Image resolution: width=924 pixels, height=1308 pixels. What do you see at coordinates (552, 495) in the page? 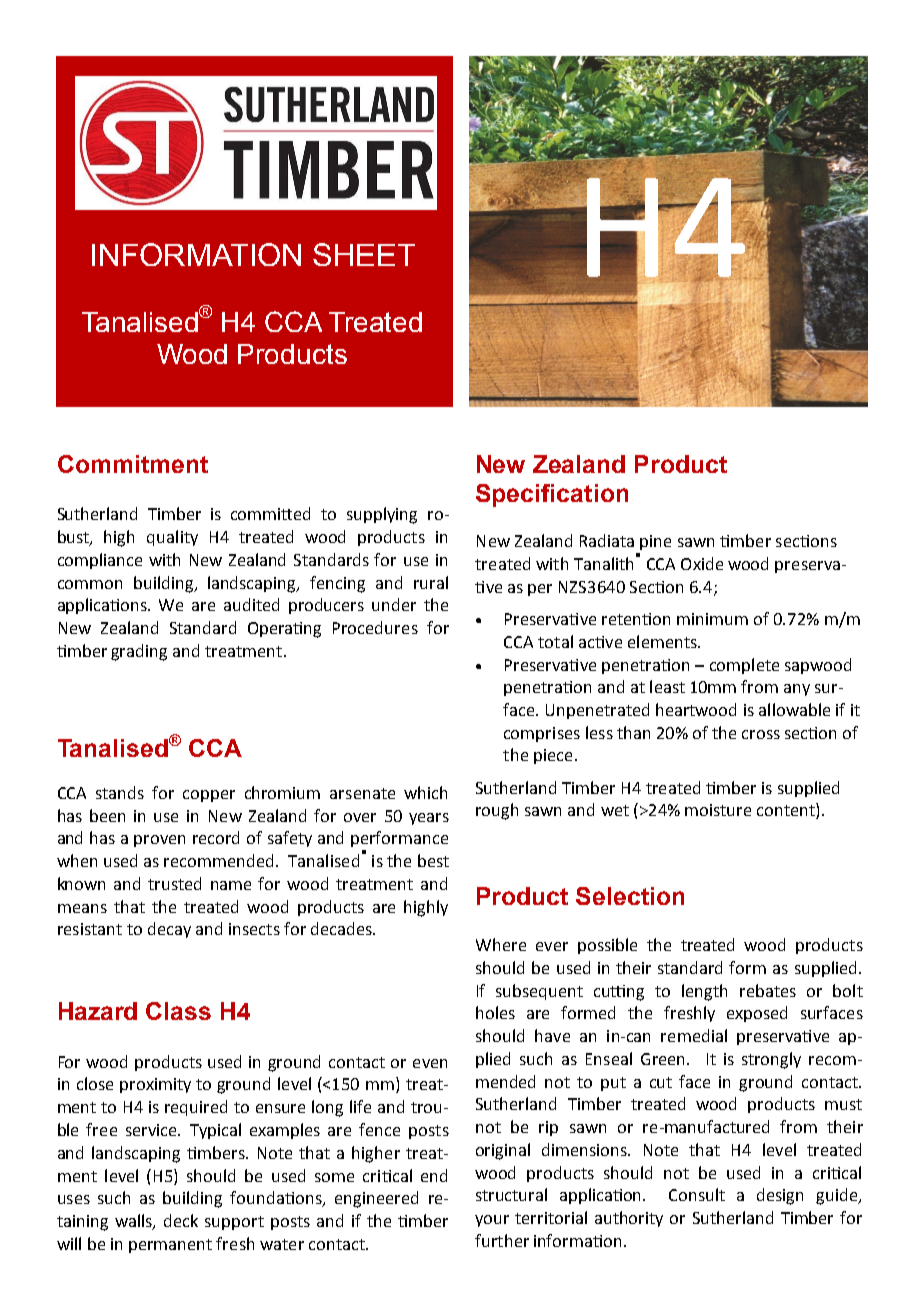
I see `Specification` at bounding box center [552, 495].
